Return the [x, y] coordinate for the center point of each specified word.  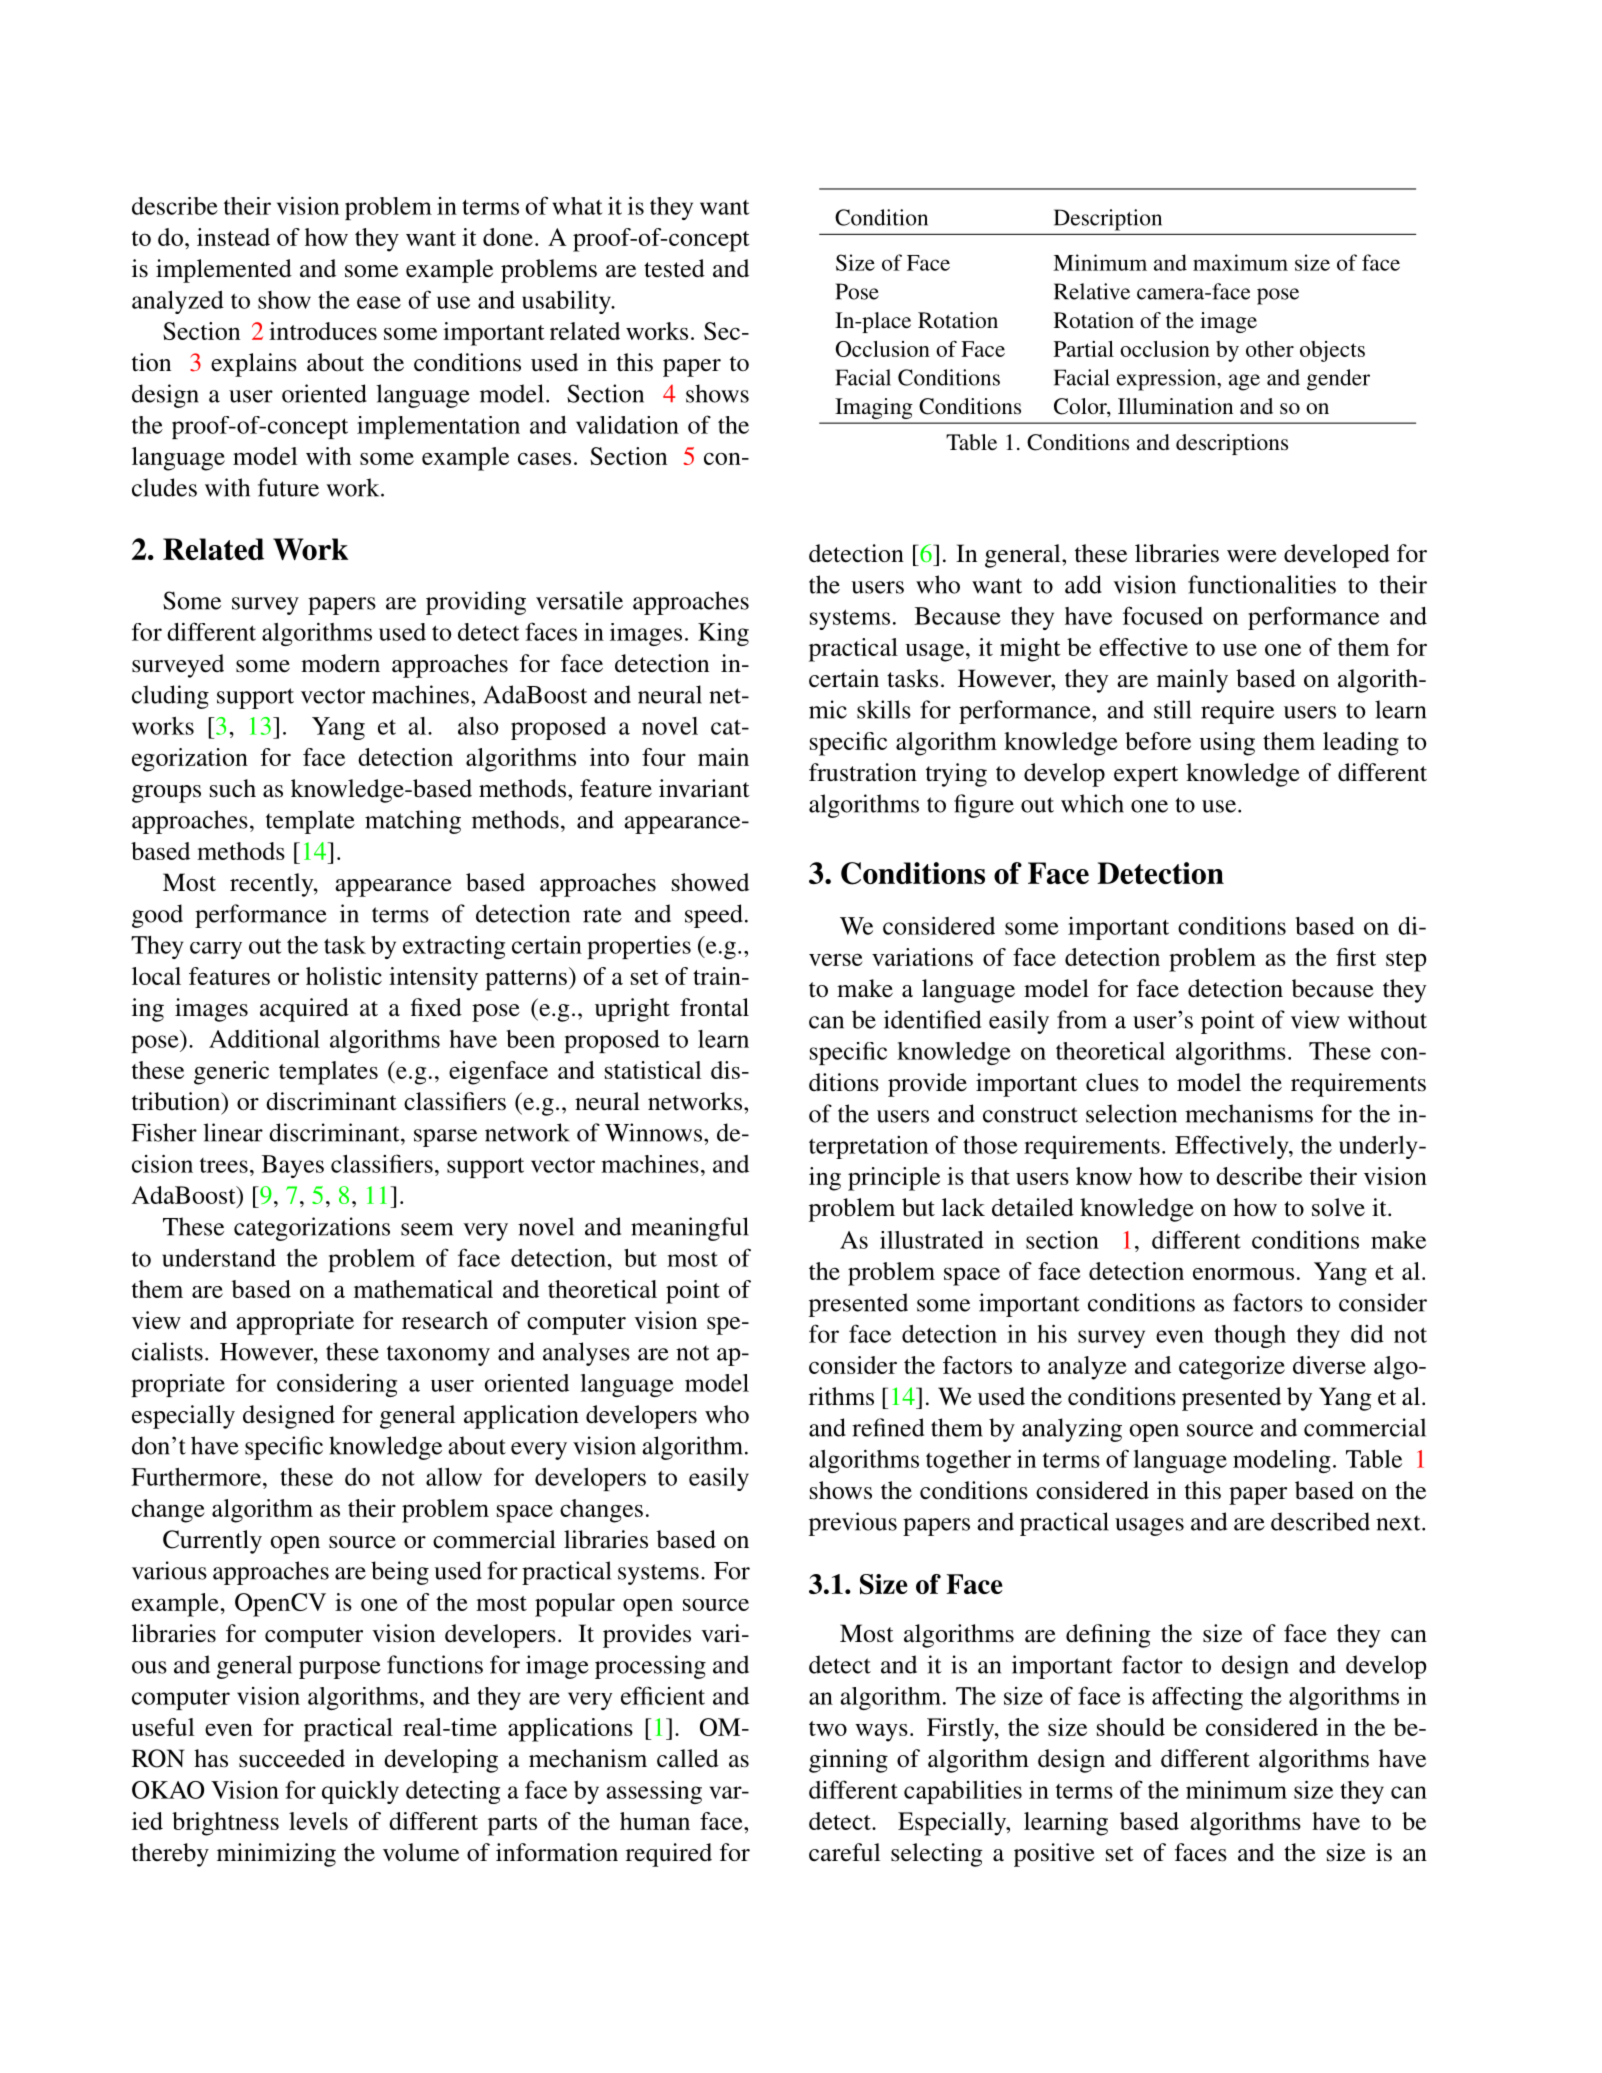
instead [233, 237]
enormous [1243, 1274]
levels [318, 1821]
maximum [1240, 262]
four [664, 757]
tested [674, 268]
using [1227, 744]
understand [219, 1258]
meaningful [690, 1229]
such [233, 788]
